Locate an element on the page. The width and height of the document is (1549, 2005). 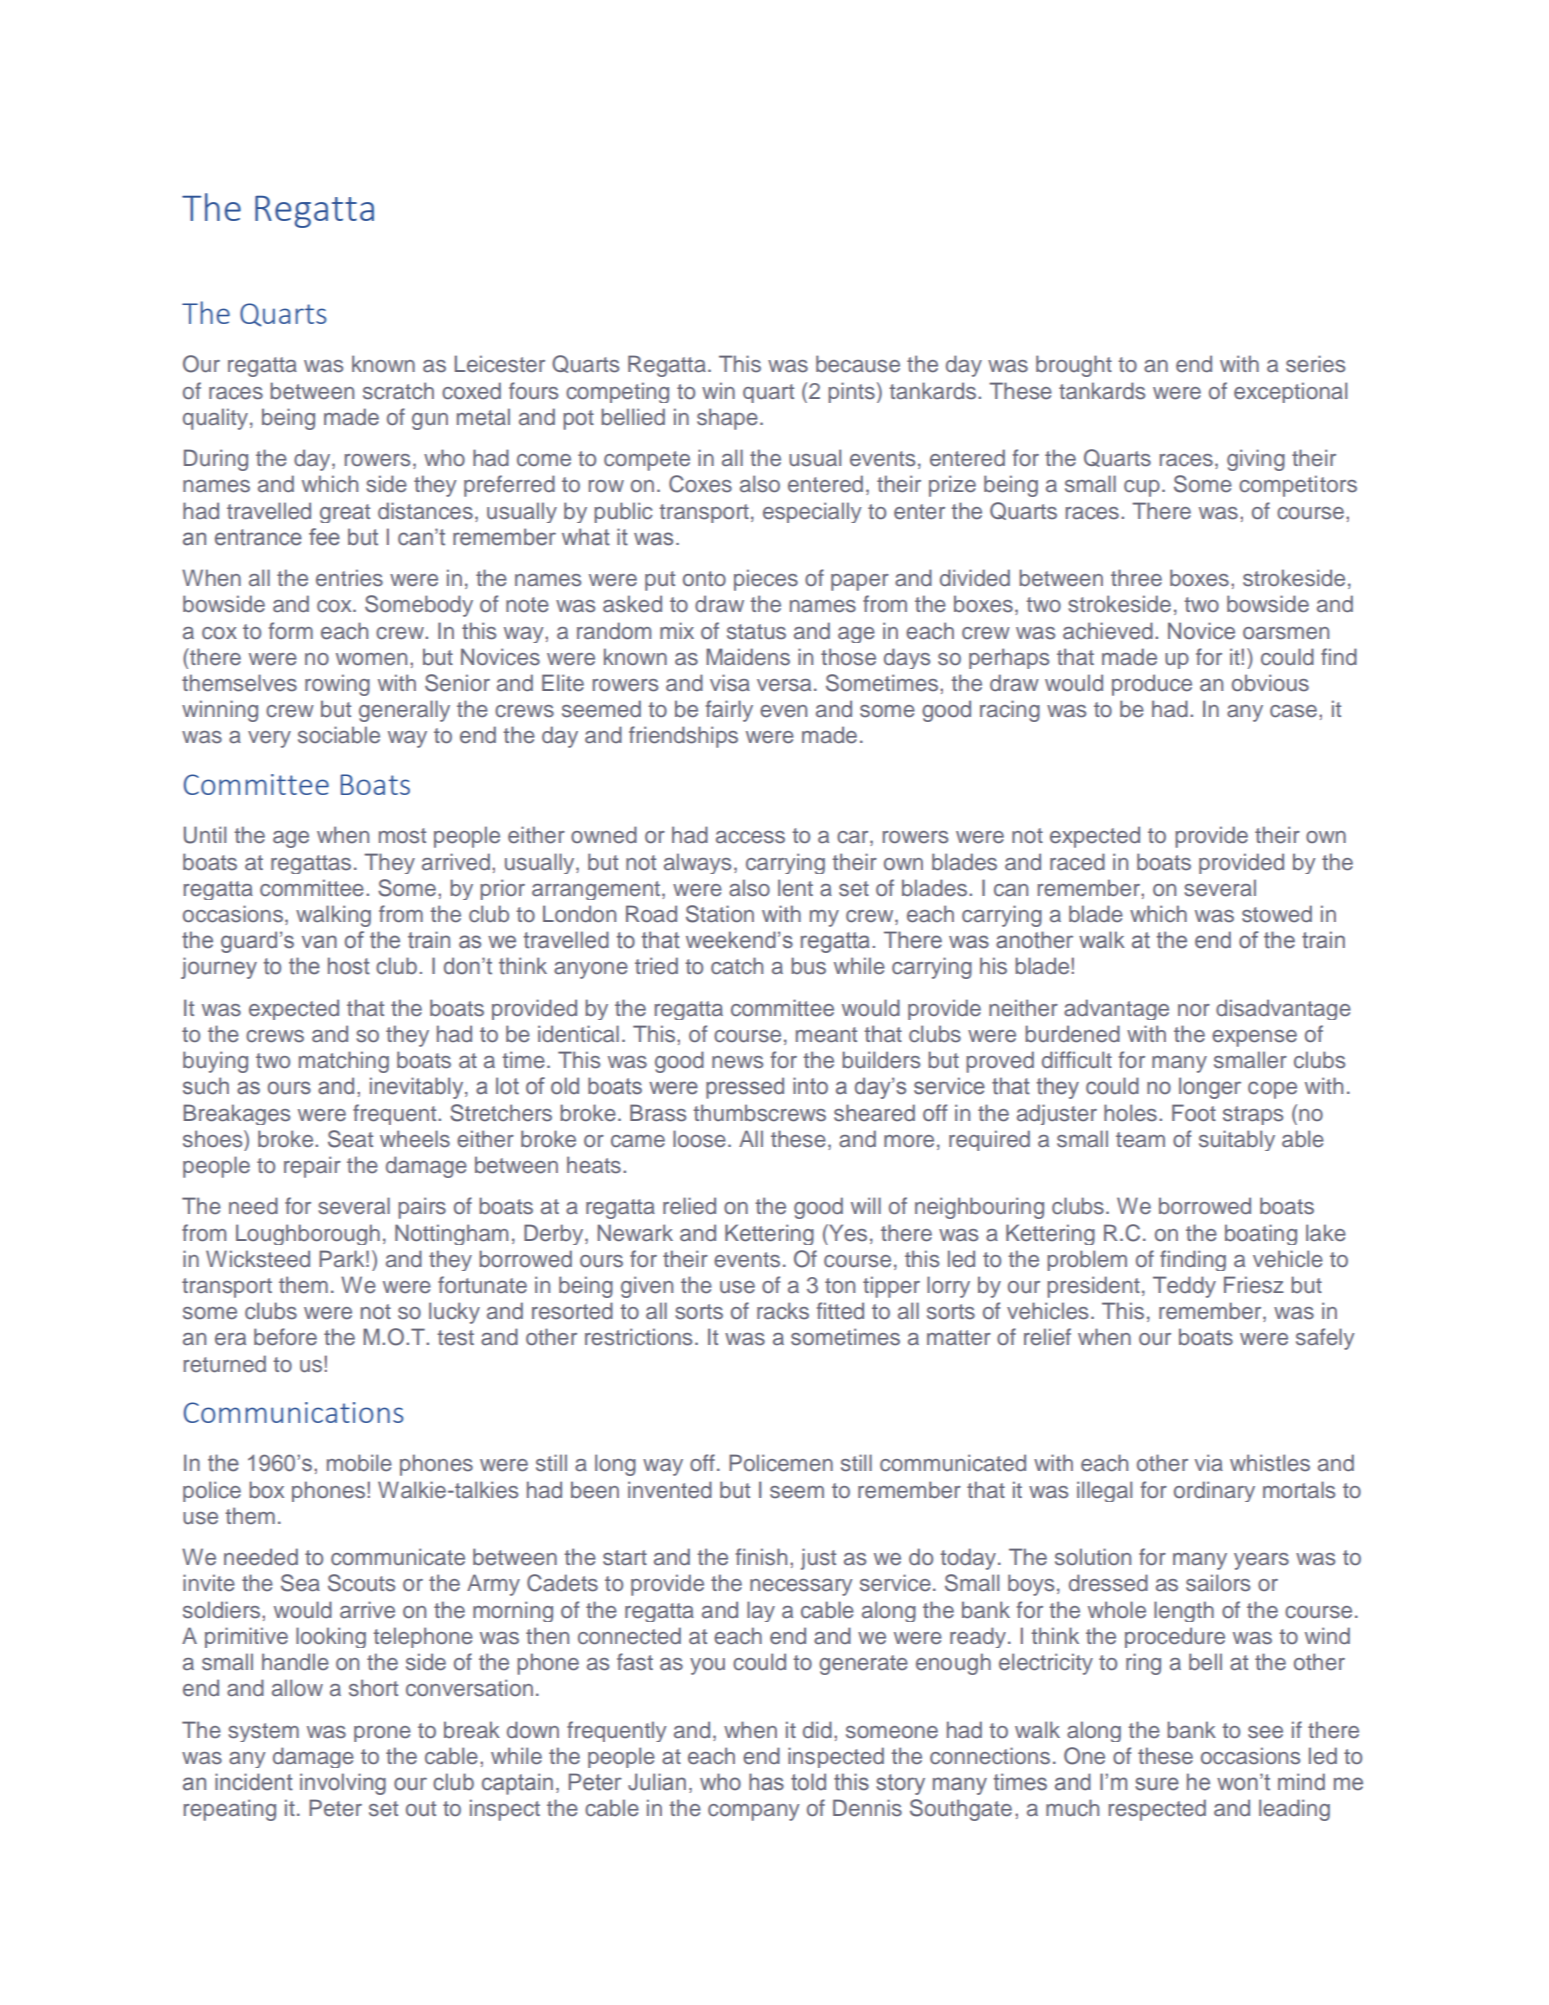
Foot is located at coordinates (1194, 1112).
